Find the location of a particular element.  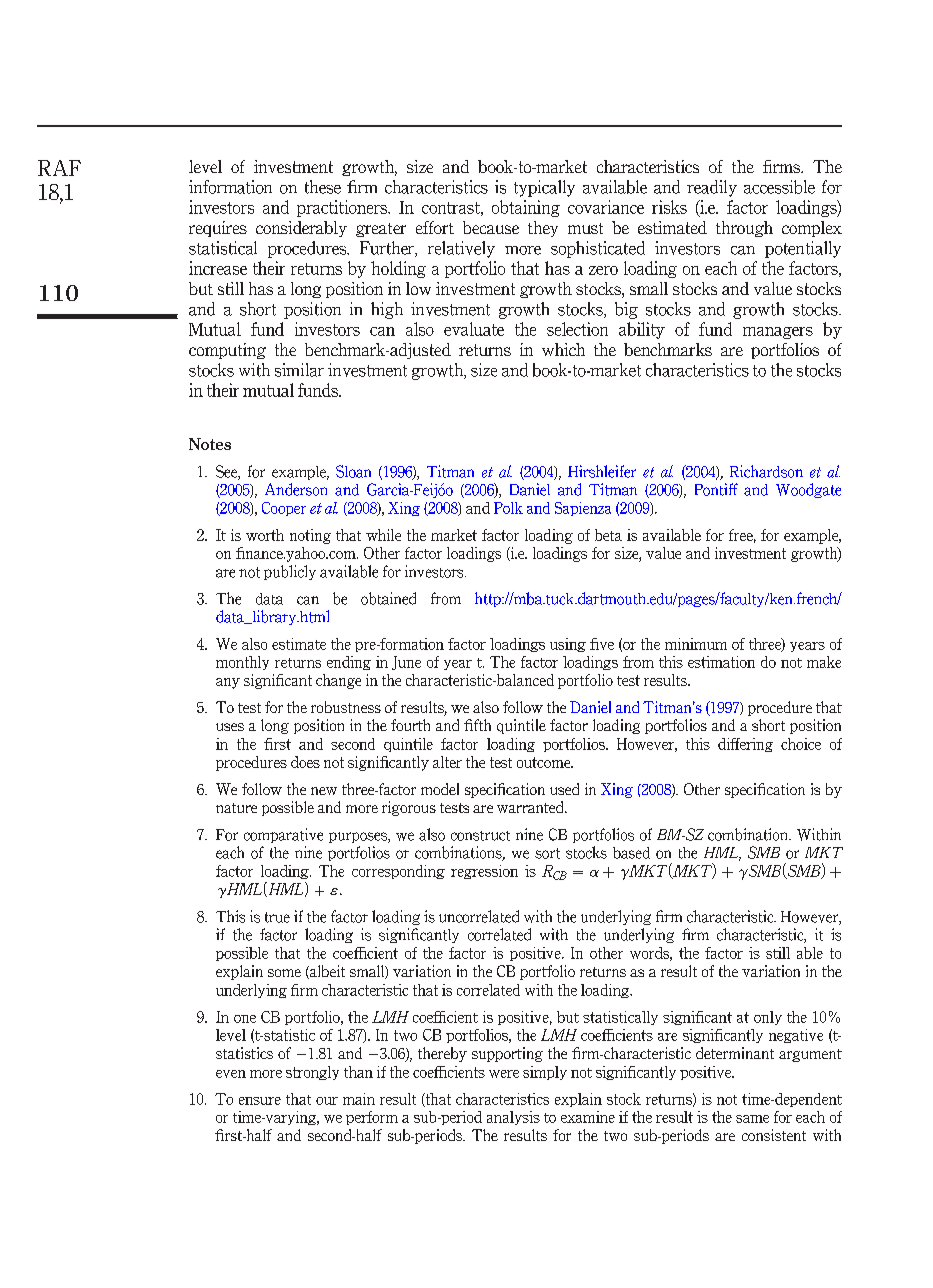

effort is located at coordinates (435, 227).
